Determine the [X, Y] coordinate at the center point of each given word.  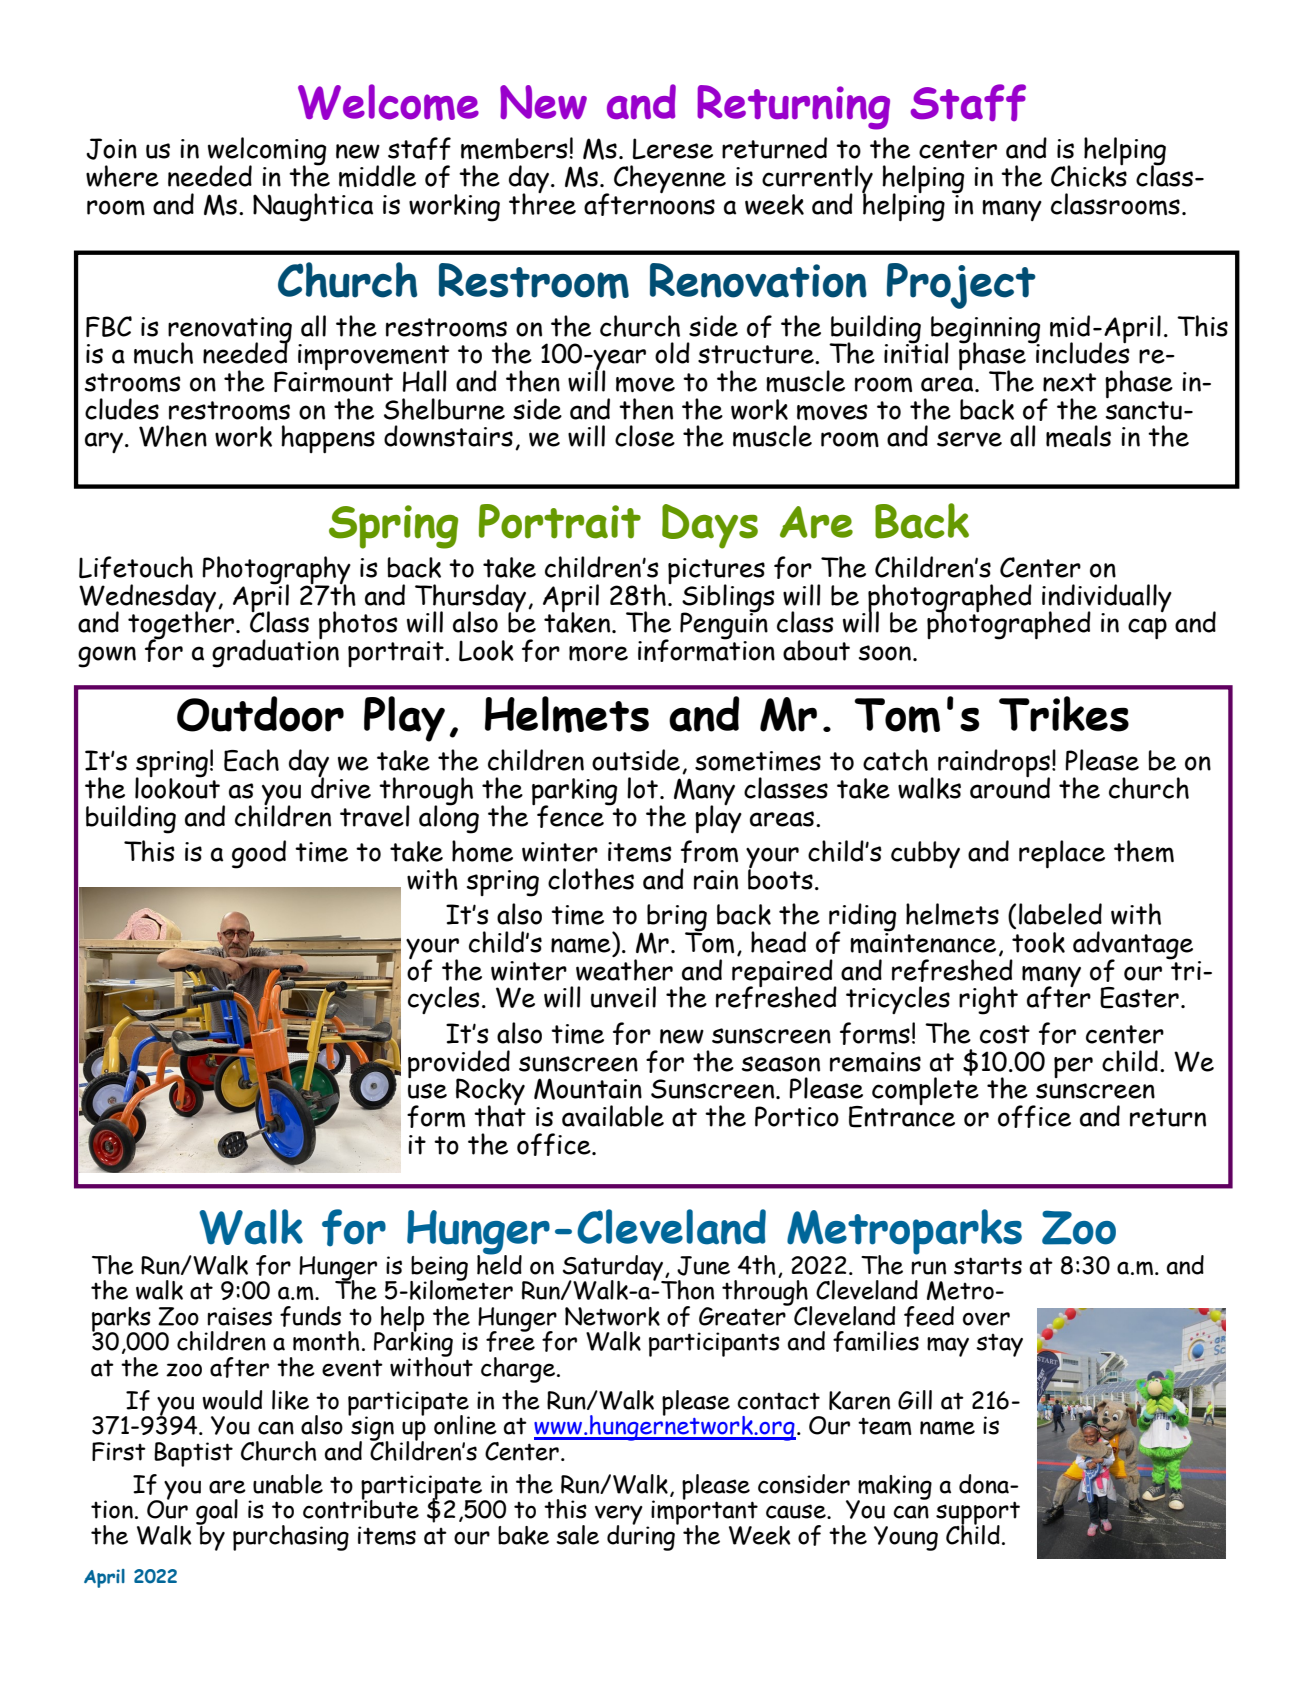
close [645, 436]
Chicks [1089, 175]
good [259, 854]
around [1010, 787]
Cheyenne [670, 179]
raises [240, 1316]
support [978, 1514]
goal [217, 1513]
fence [571, 815]
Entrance [902, 1115]
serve [969, 439]
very [619, 1516]
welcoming [267, 152]
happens [328, 439]
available [613, 1116]
